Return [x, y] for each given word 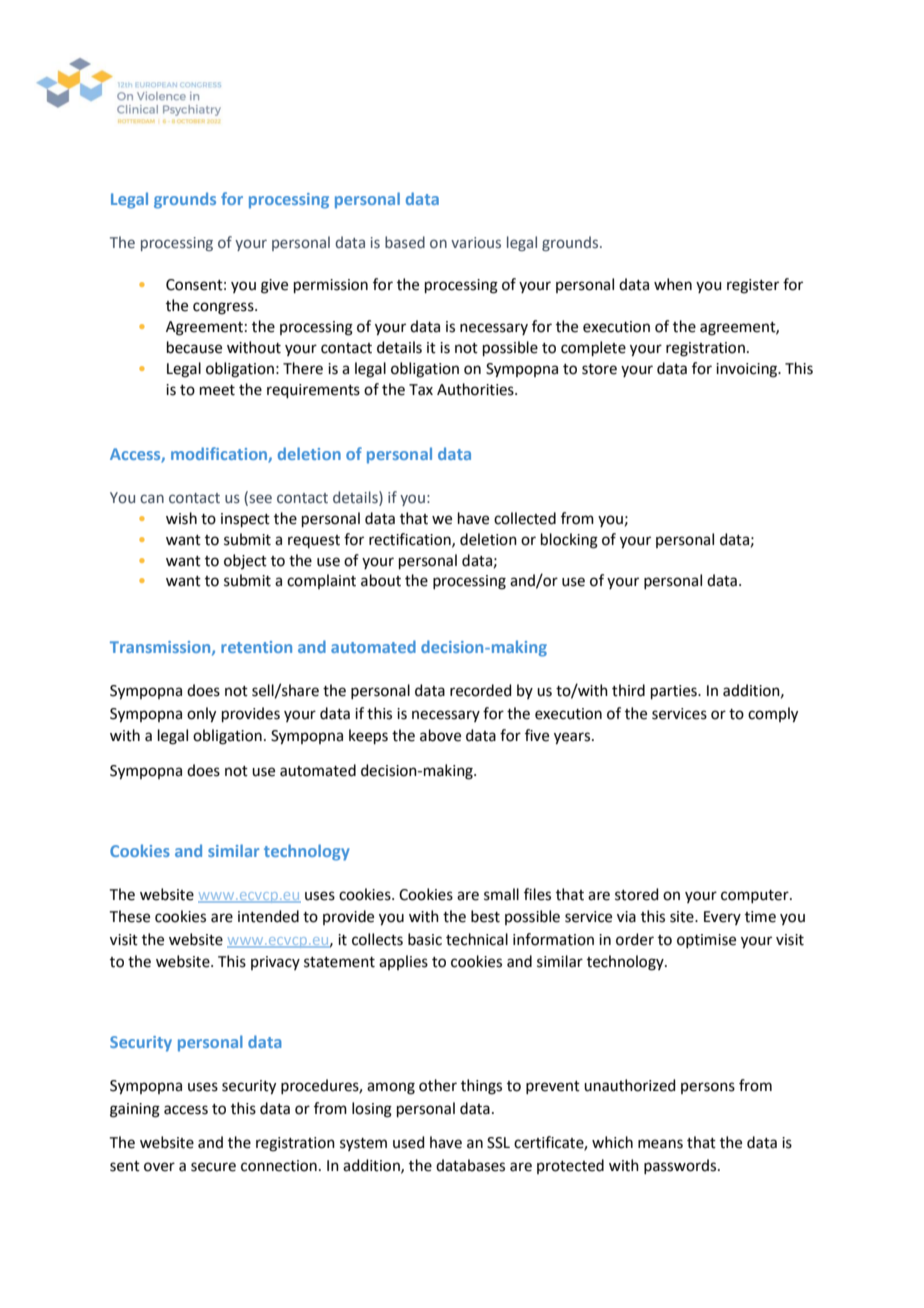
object [245, 561]
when [673, 284]
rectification [411, 540]
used [409, 1142]
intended [268, 916]
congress [224, 308]
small [501, 894]
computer [756, 896]
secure [213, 1167]
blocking [569, 541]
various [476, 243]
